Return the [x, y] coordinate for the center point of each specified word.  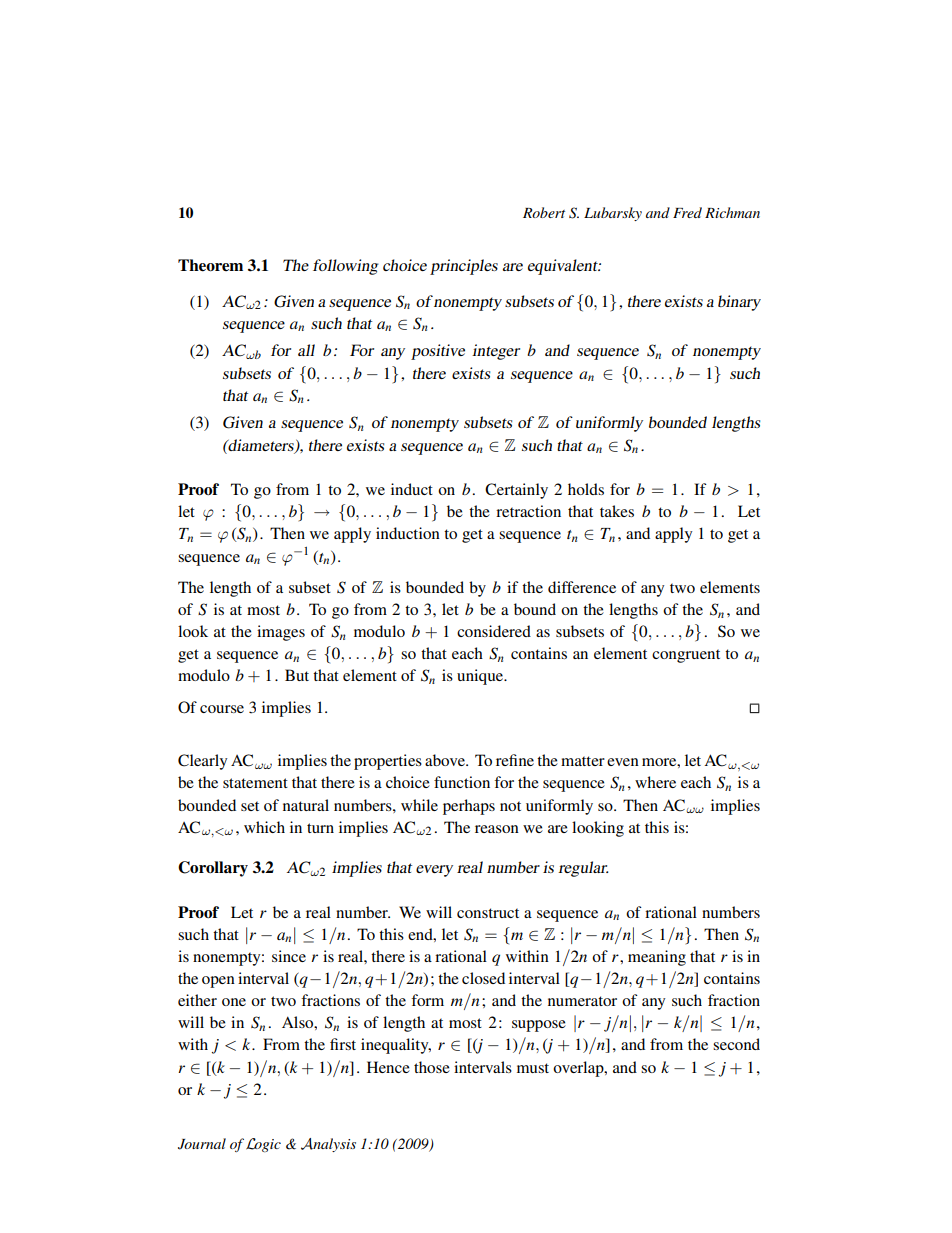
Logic [263, 1145]
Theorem [210, 265]
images [281, 633]
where [655, 782]
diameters [261, 446]
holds [586, 489]
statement [255, 783]
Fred [687, 212]
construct [488, 913]
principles [464, 267]
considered [494, 631]
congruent [686, 656]
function [462, 782]
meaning [657, 958]
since [289, 956]
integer [496, 352]
